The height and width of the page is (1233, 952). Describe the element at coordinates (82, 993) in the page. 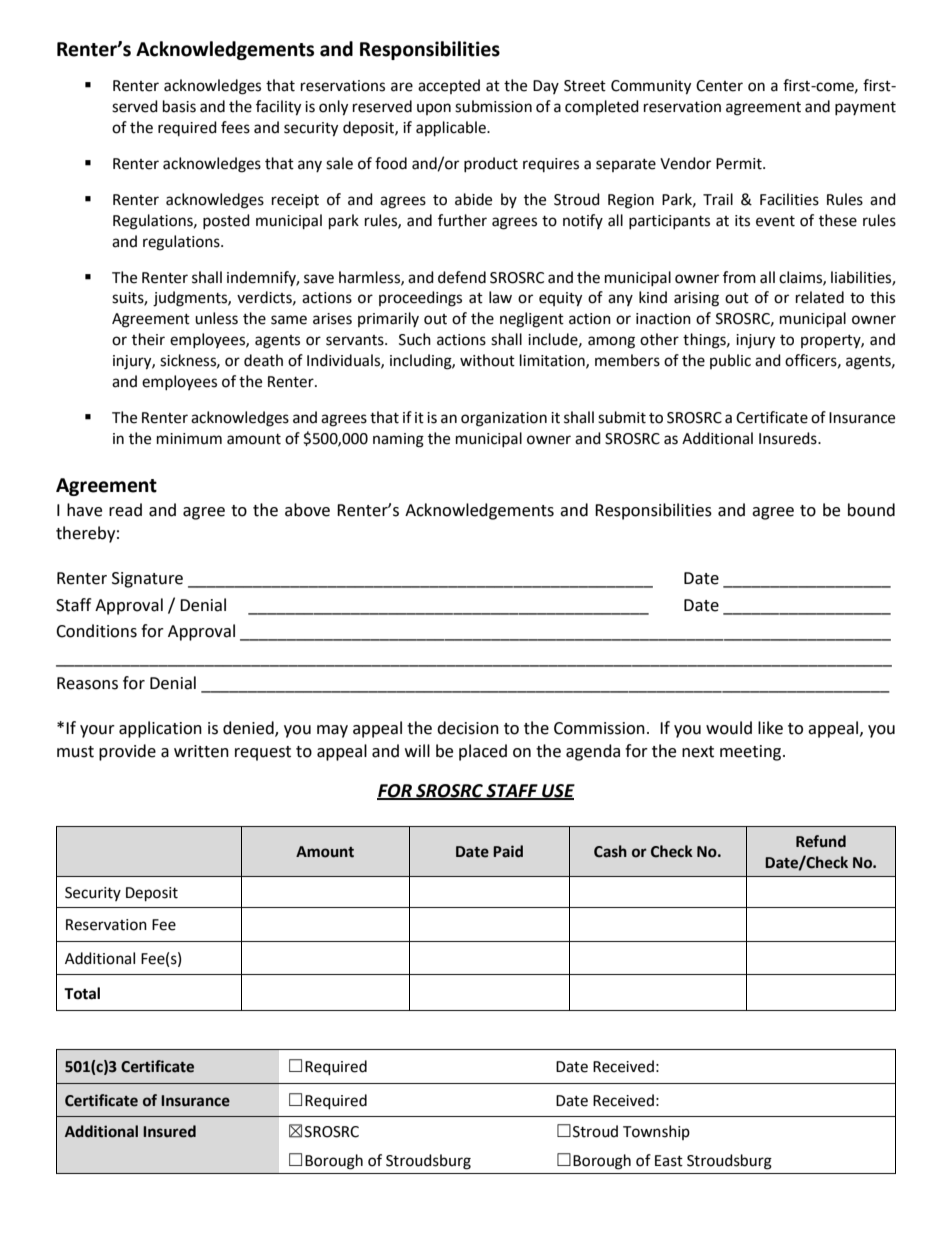

I see `Total` at that location.
